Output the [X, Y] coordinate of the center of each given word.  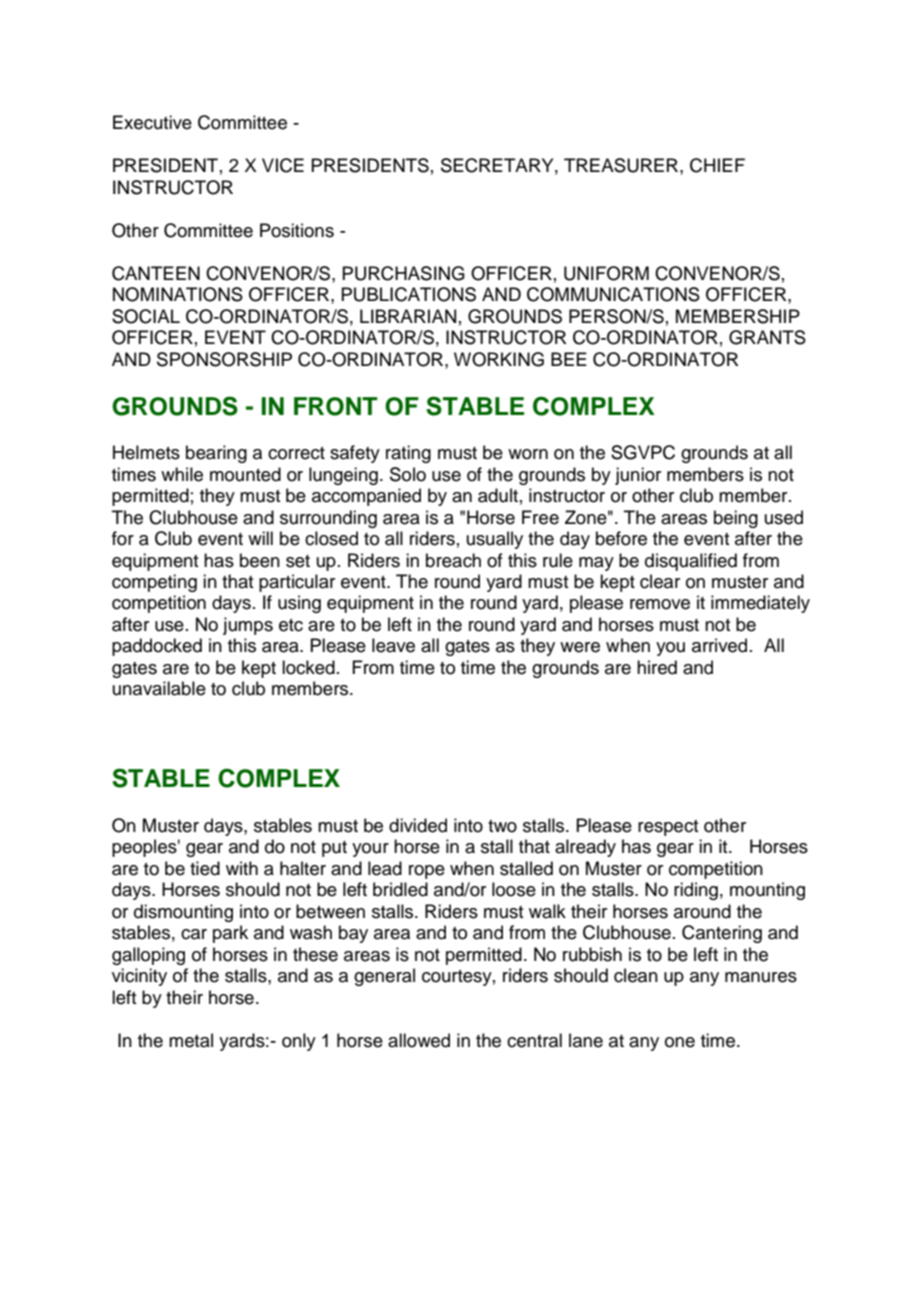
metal [191, 1040]
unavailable [159, 688]
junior [638, 476]
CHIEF [717, 165]
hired [657, 667]
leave [393, 645]
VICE [283, 165]
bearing [216, 454]
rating [408, 454]
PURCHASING [403, 273]
